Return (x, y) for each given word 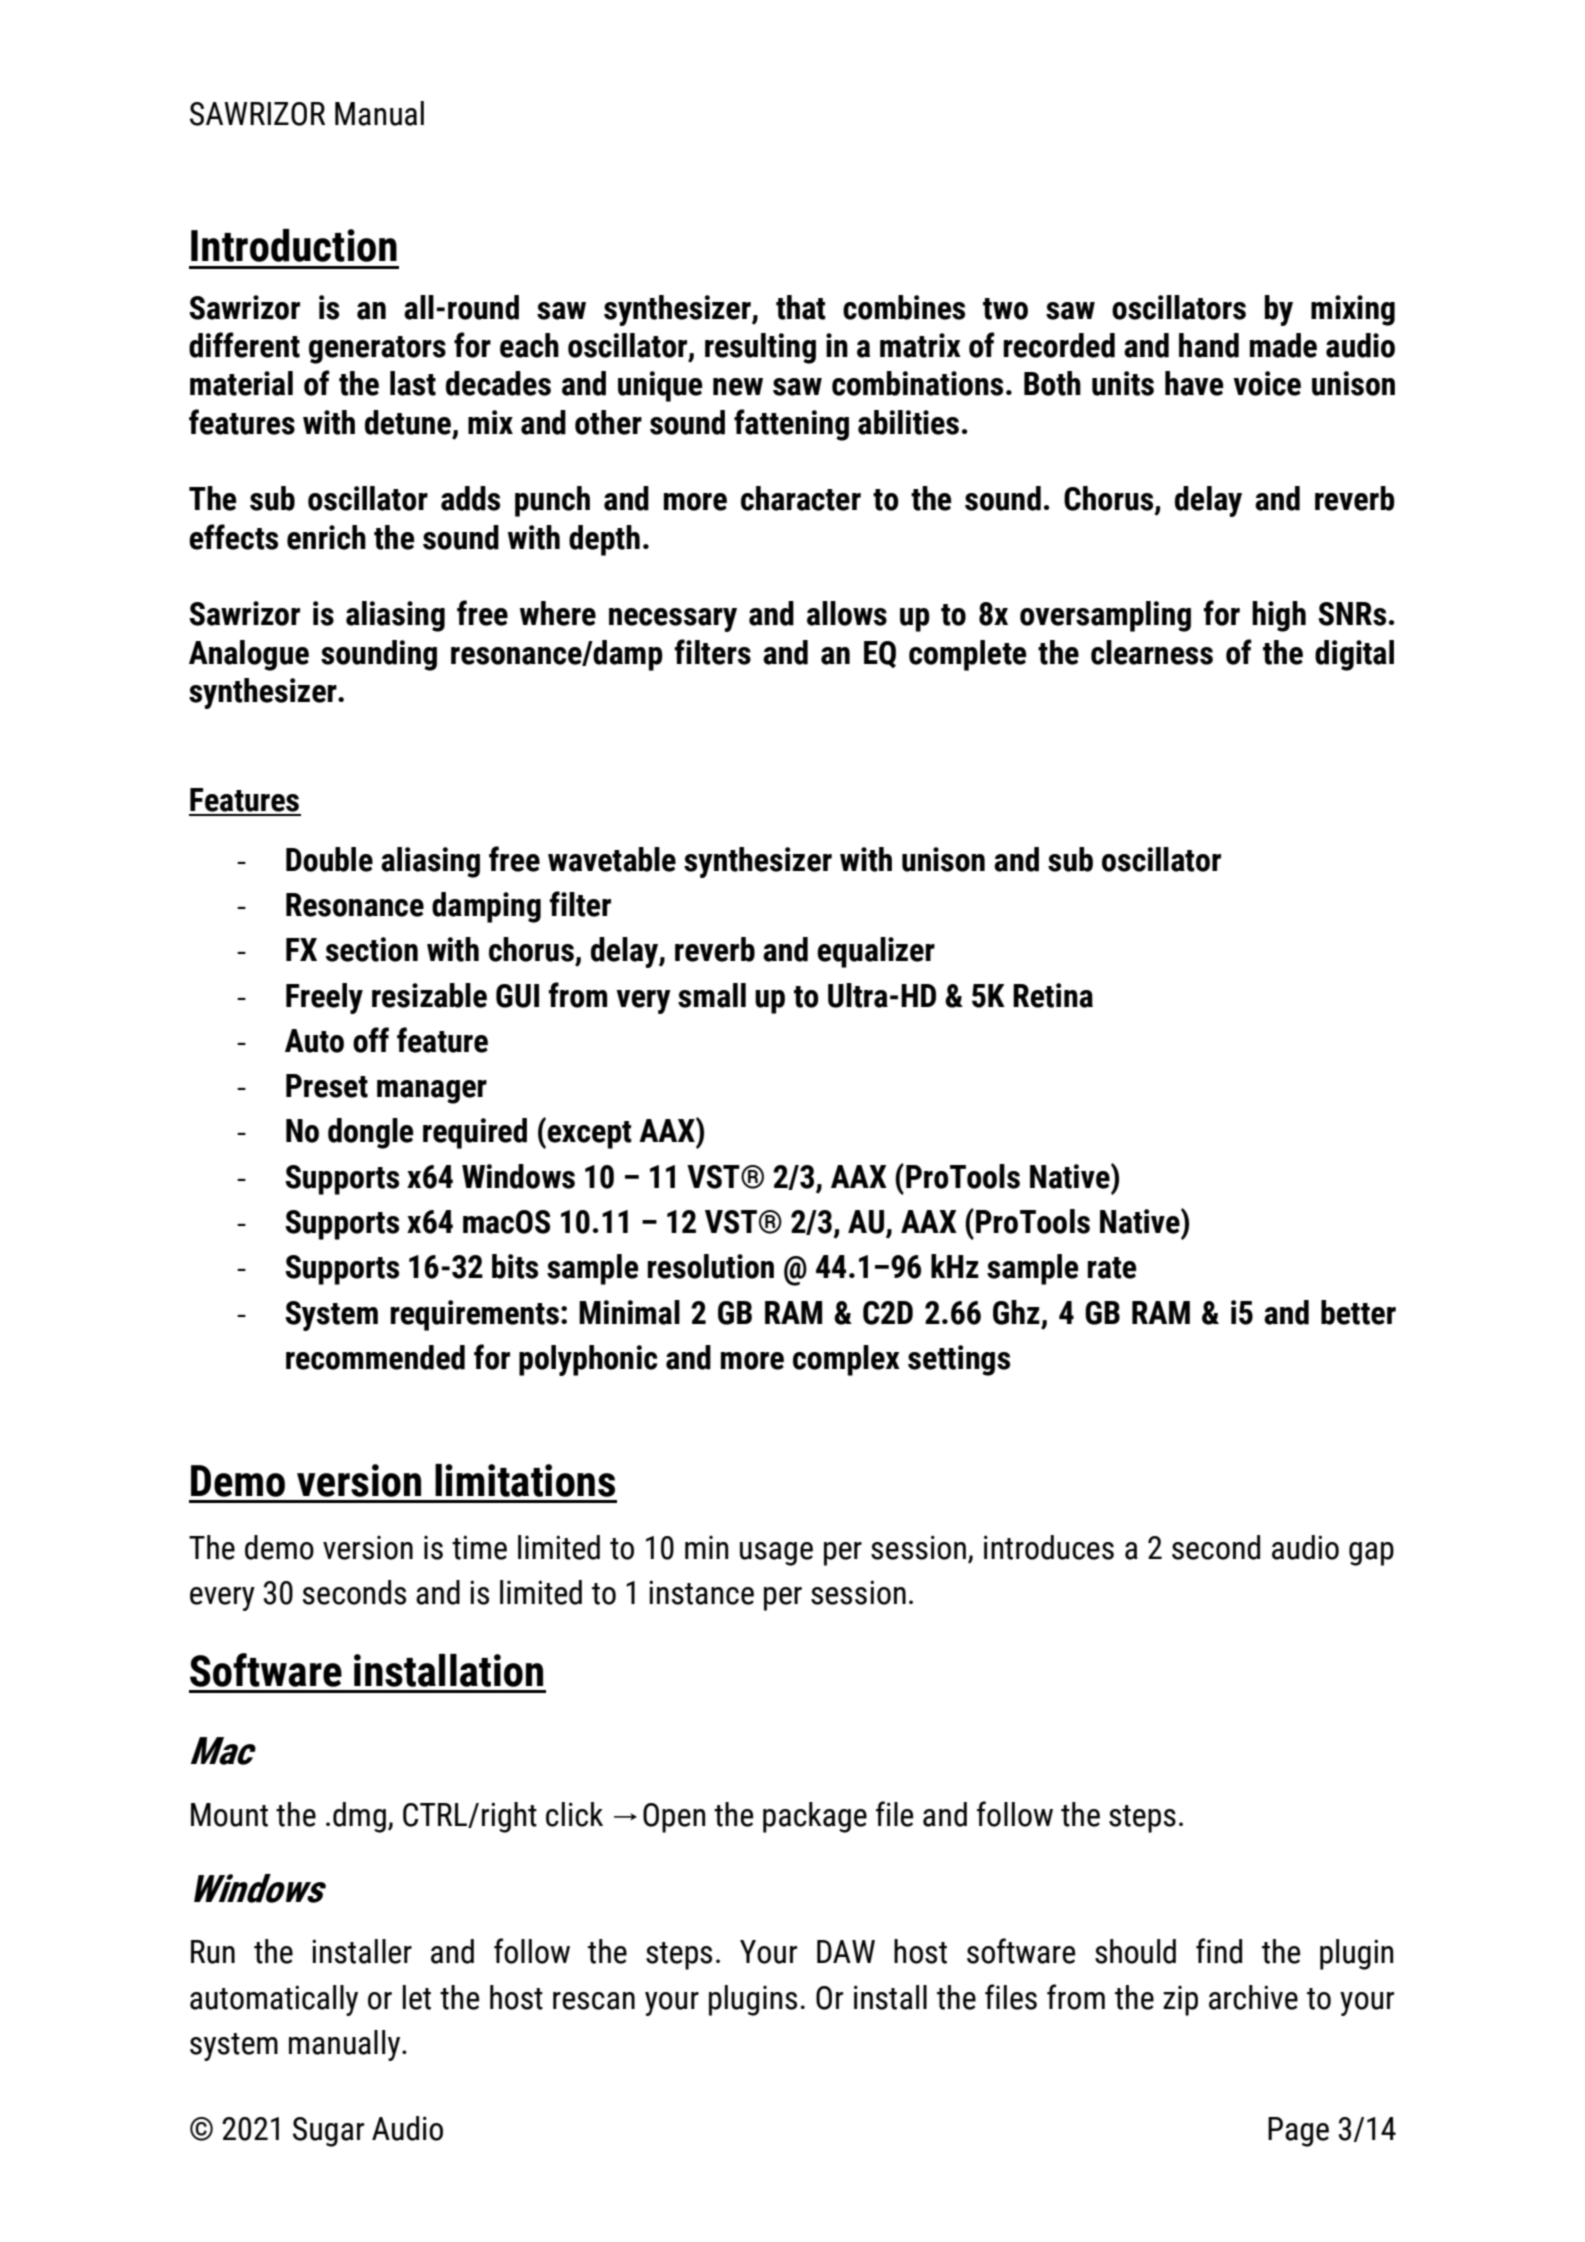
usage (776, 1554)
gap (1371, 1554)
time (479, 1547)
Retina (1053, 995)
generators (377, 350)
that (801, 307)
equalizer (876, 952)
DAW (846, 1951)
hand (1209, 345)
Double (329, 859)
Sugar (328, 2132)
